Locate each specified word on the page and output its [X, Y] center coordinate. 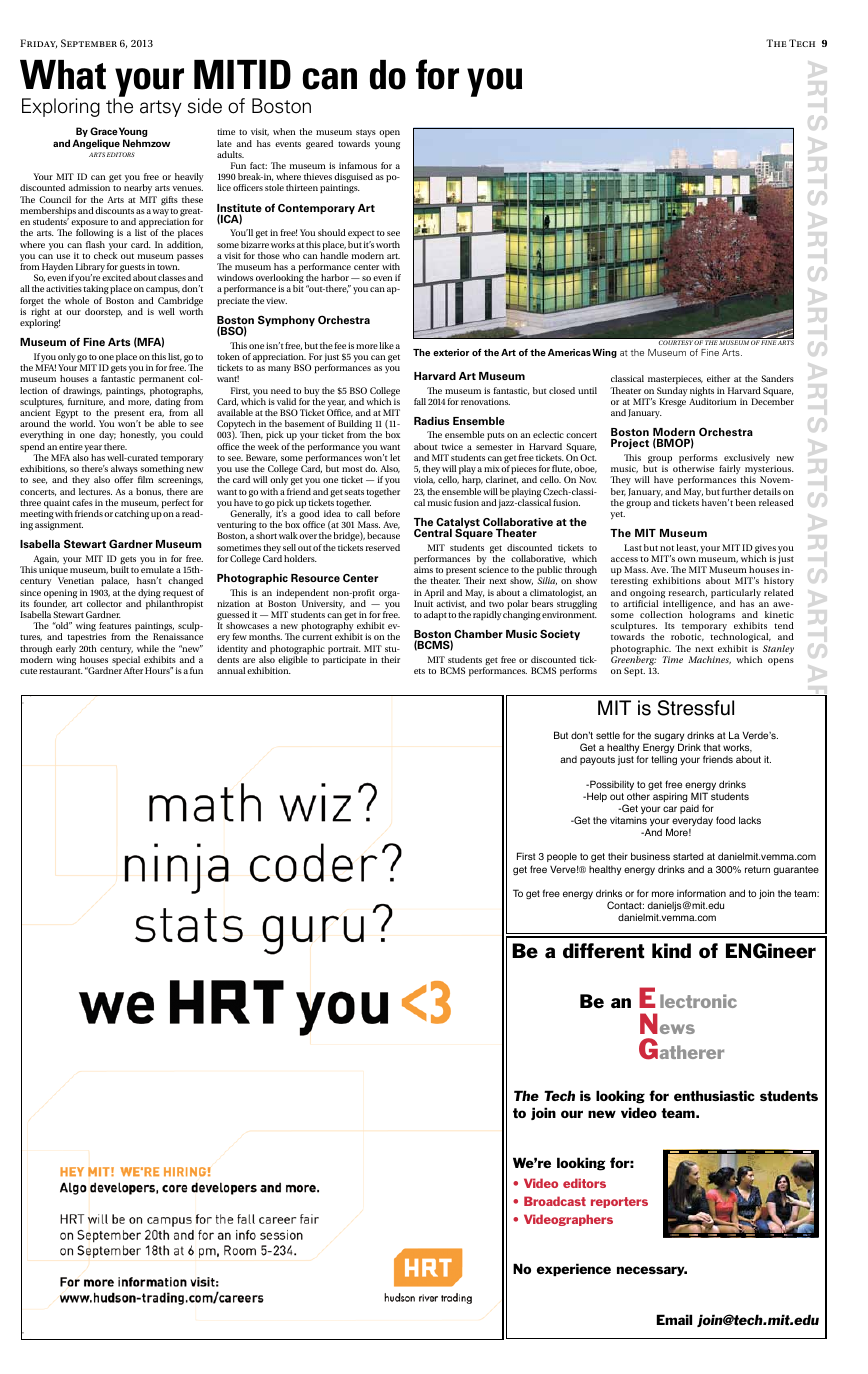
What [63, 75]
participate [344, 660]
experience [574, 1269]
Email [674, 1319]
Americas [569, 352]
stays [366, 135]
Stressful [696, 708]
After [133, 670]
